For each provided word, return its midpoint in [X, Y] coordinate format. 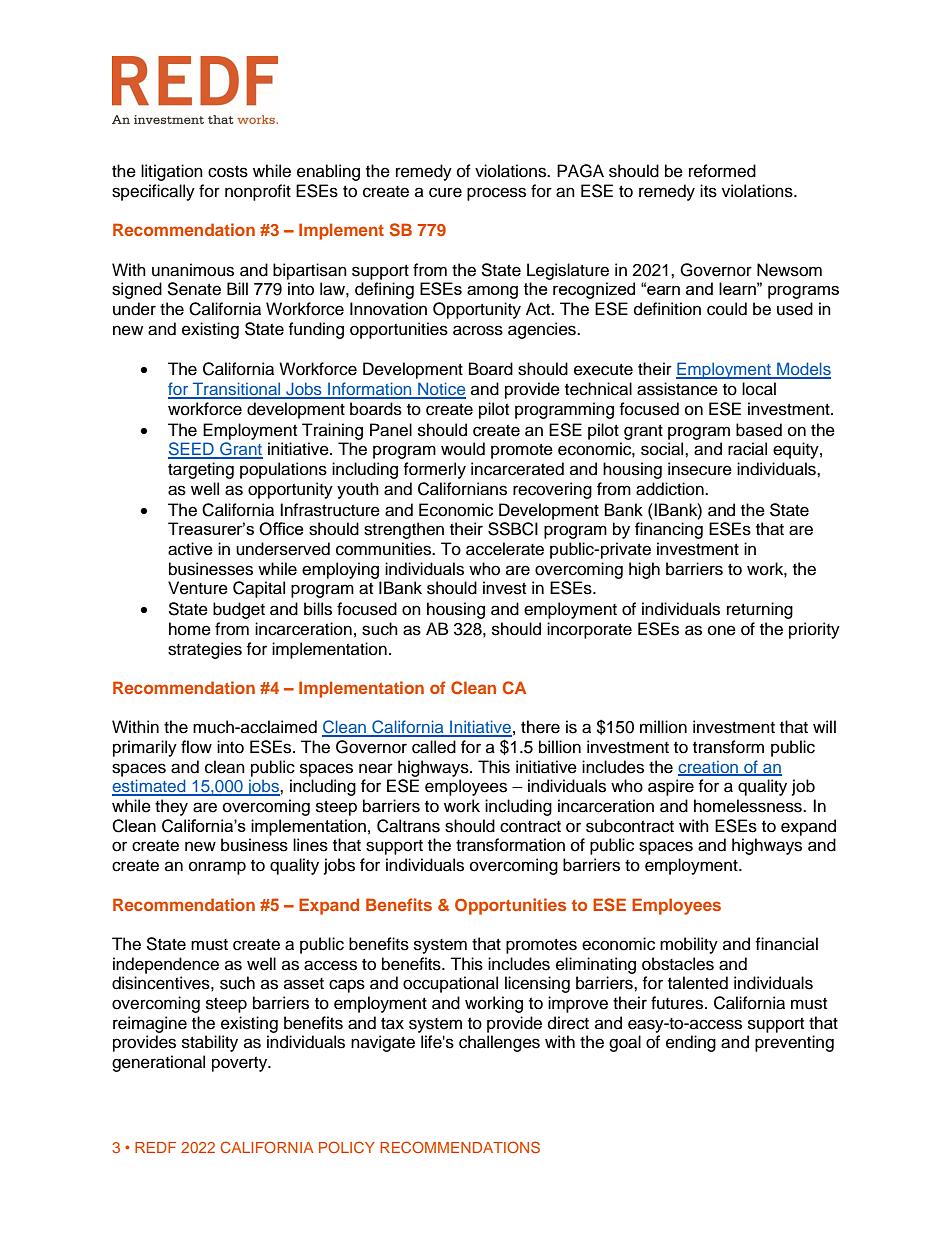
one [722, 630]
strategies [205, 650]
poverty [241, 1064]
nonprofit [258, 192]
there [540, 727]
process [496, 194]
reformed [722, 171]
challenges [499, 1043]
